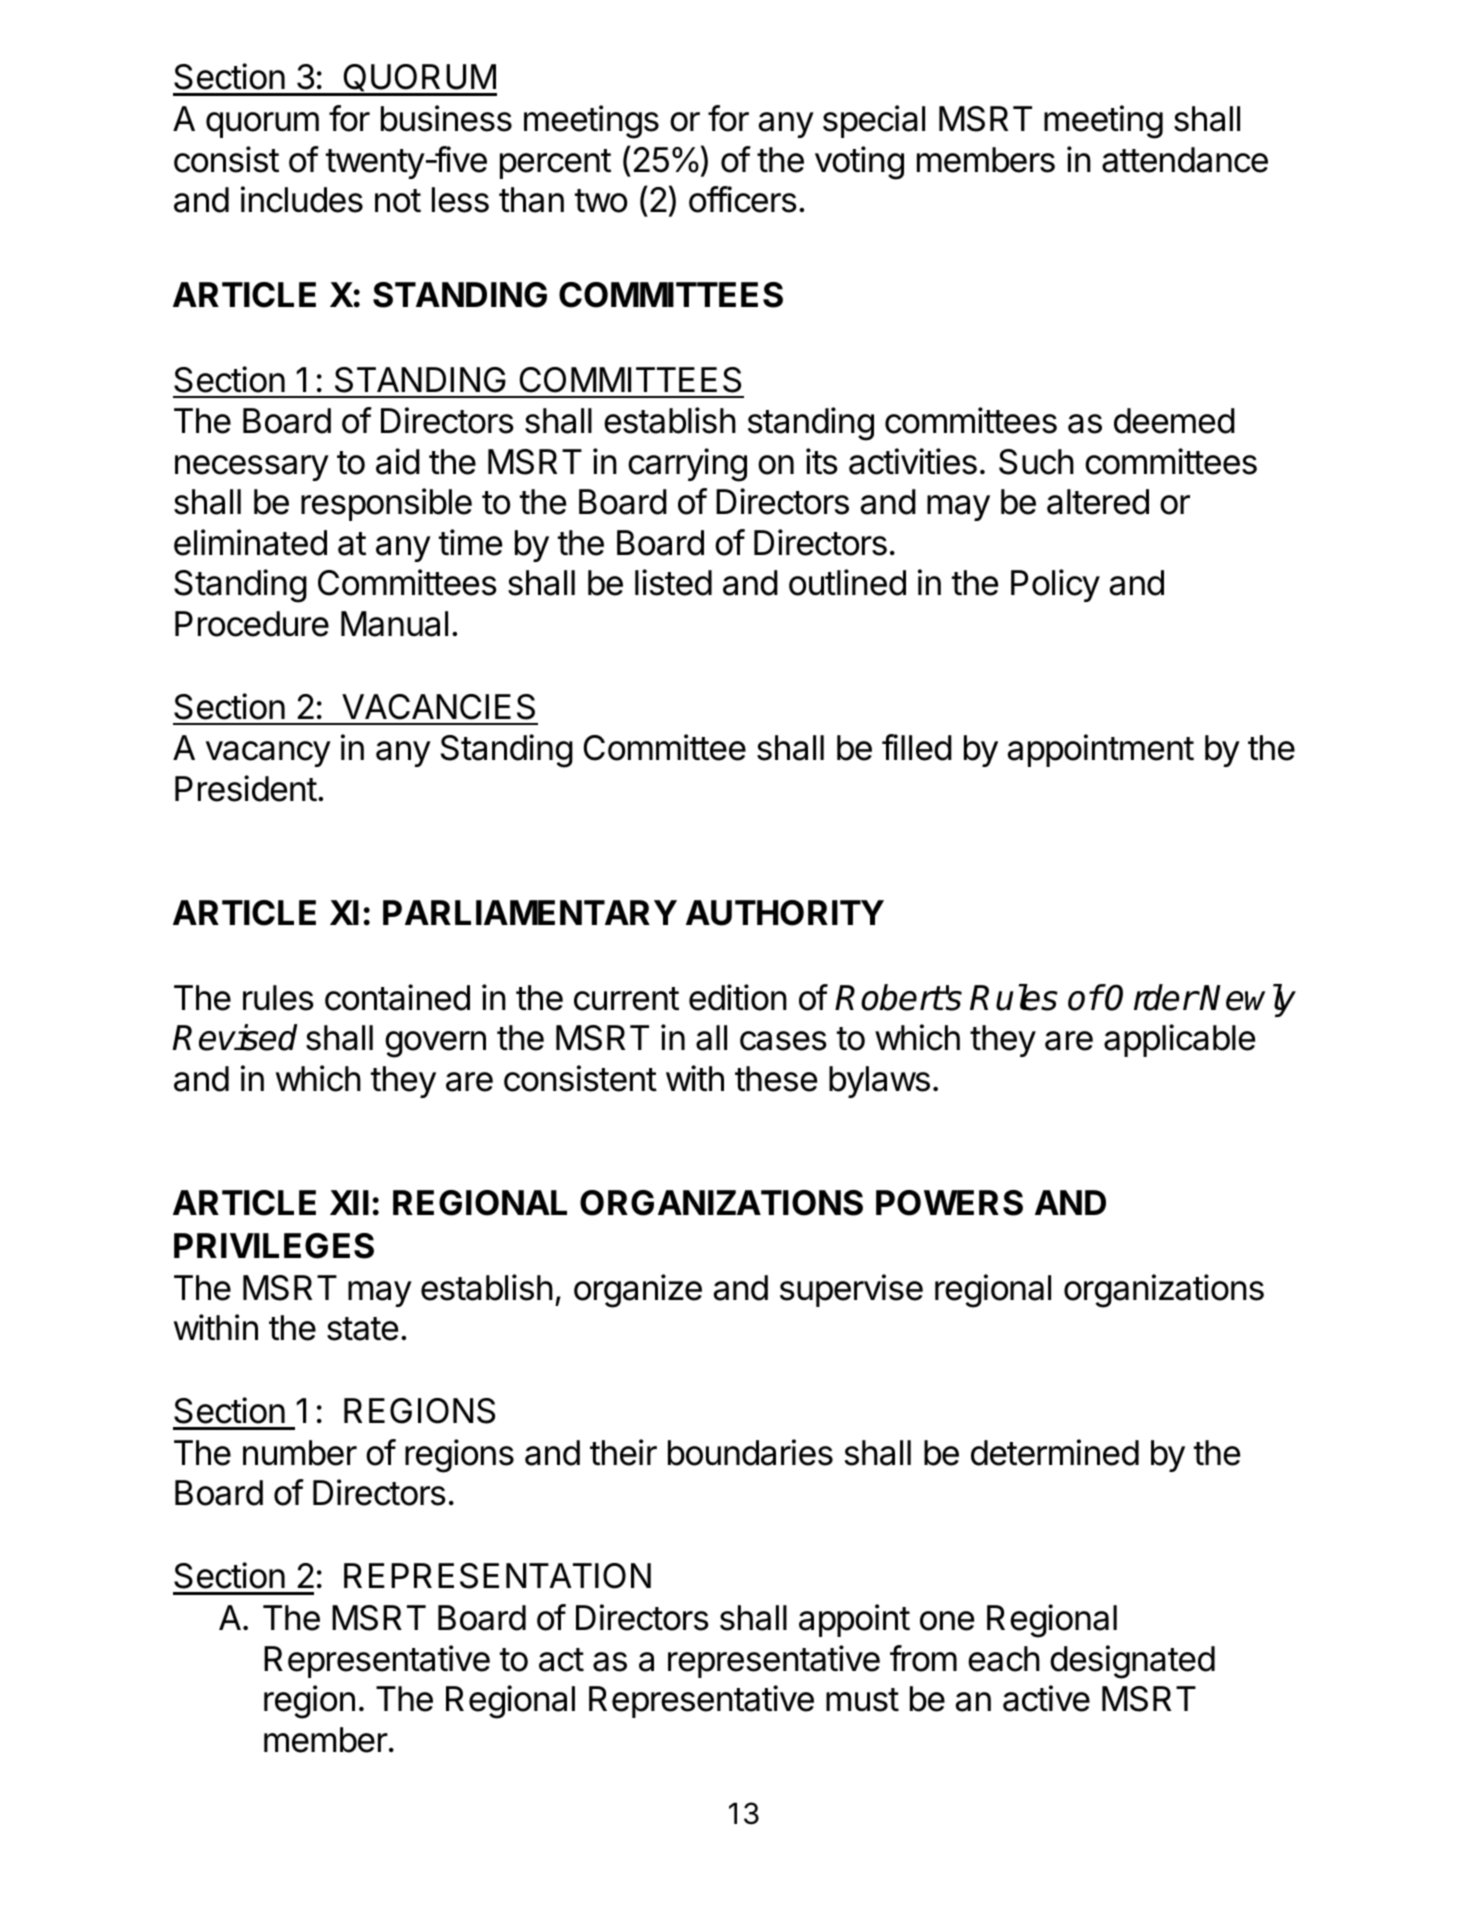 Image resolution: width=1484 pixels, height=1921 pixels. I want to click on AUTHORITY, so click(785, 913).
